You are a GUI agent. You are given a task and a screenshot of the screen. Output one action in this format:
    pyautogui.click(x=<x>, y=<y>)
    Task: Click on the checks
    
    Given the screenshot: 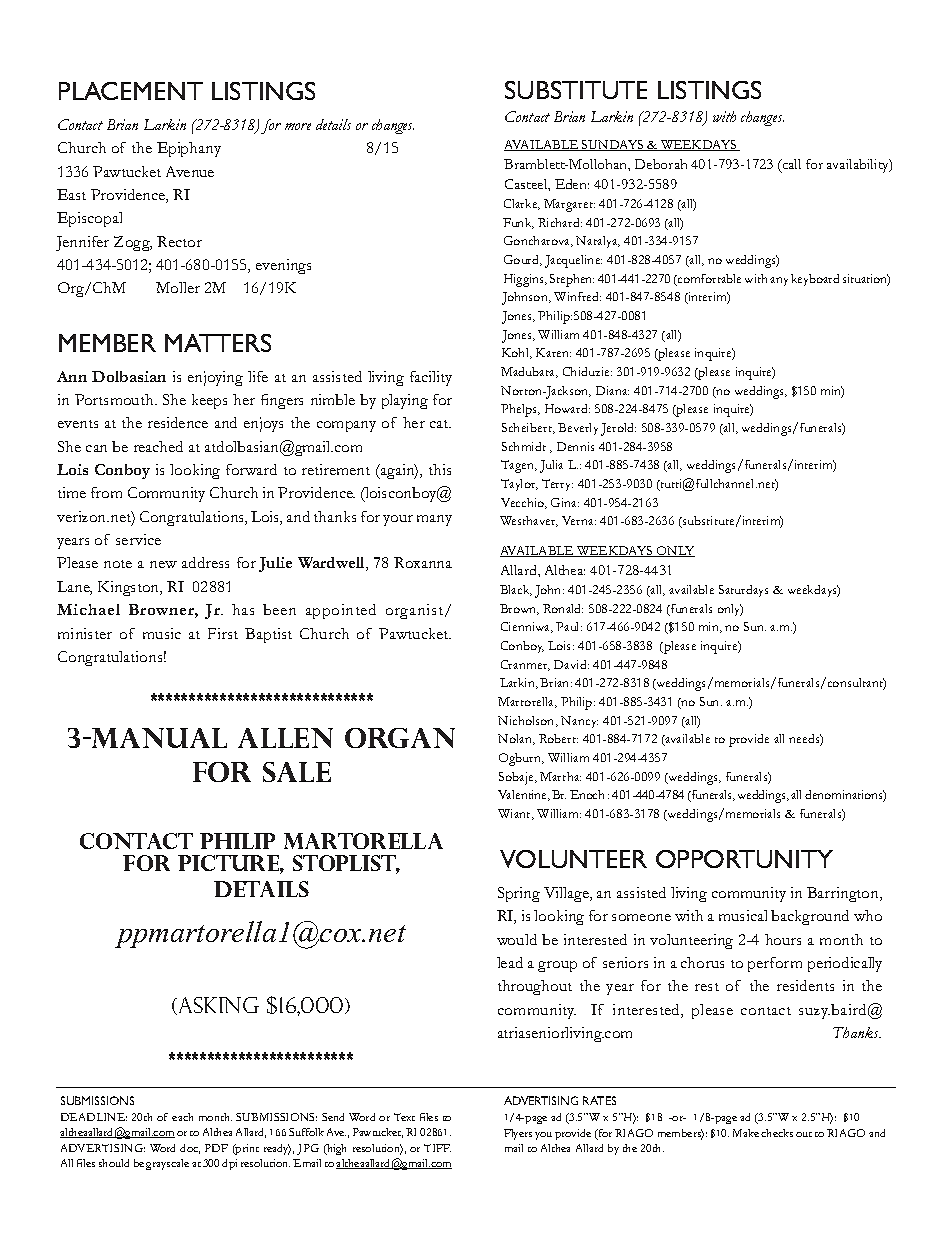 What is the action you would take?
    pyautogui.click(x=777, y=1133)
